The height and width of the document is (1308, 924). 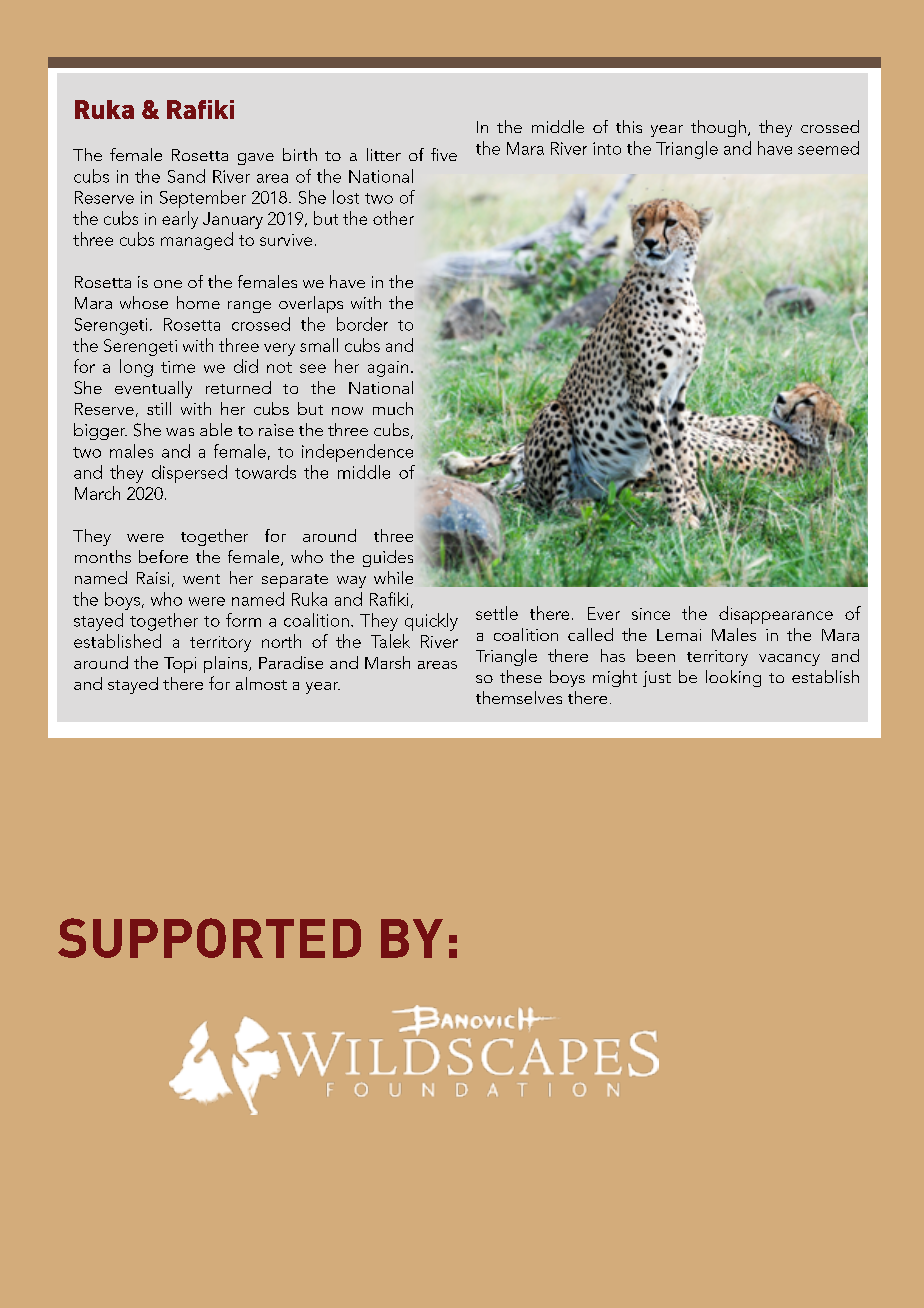 What do you see at coordinates (828, 148) in the document?
I see `seemed` at bounding box center [828, 148].
